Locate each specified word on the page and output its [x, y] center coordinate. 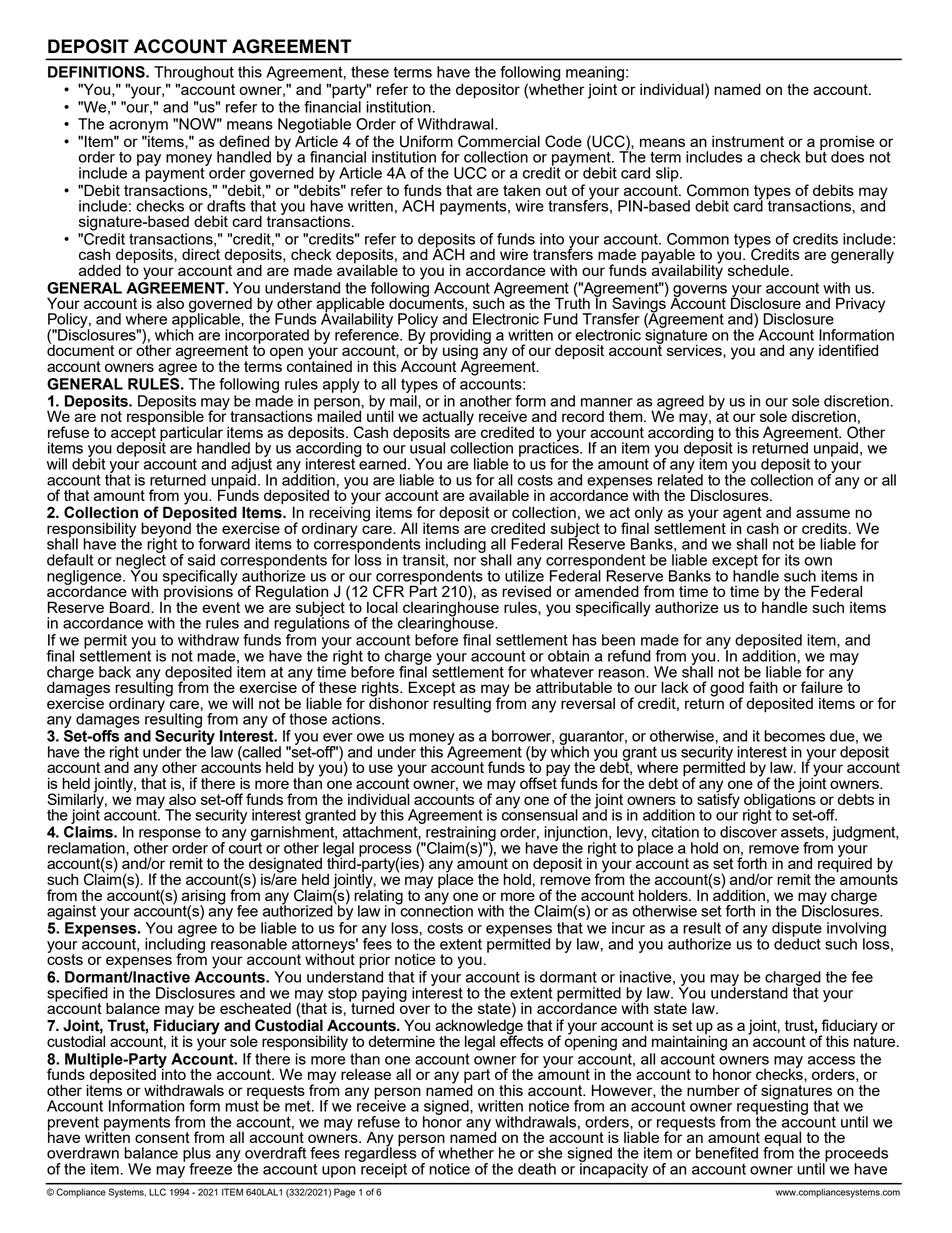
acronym [138, 127]
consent [162, 1137]
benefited [727, 1153]
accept [133, 435]
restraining [460, 834]
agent [742, 515]
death [537, 1169]
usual [427, 447]
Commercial [499, 141]
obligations [780, 801]
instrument [748, 141]
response [170, 836]
